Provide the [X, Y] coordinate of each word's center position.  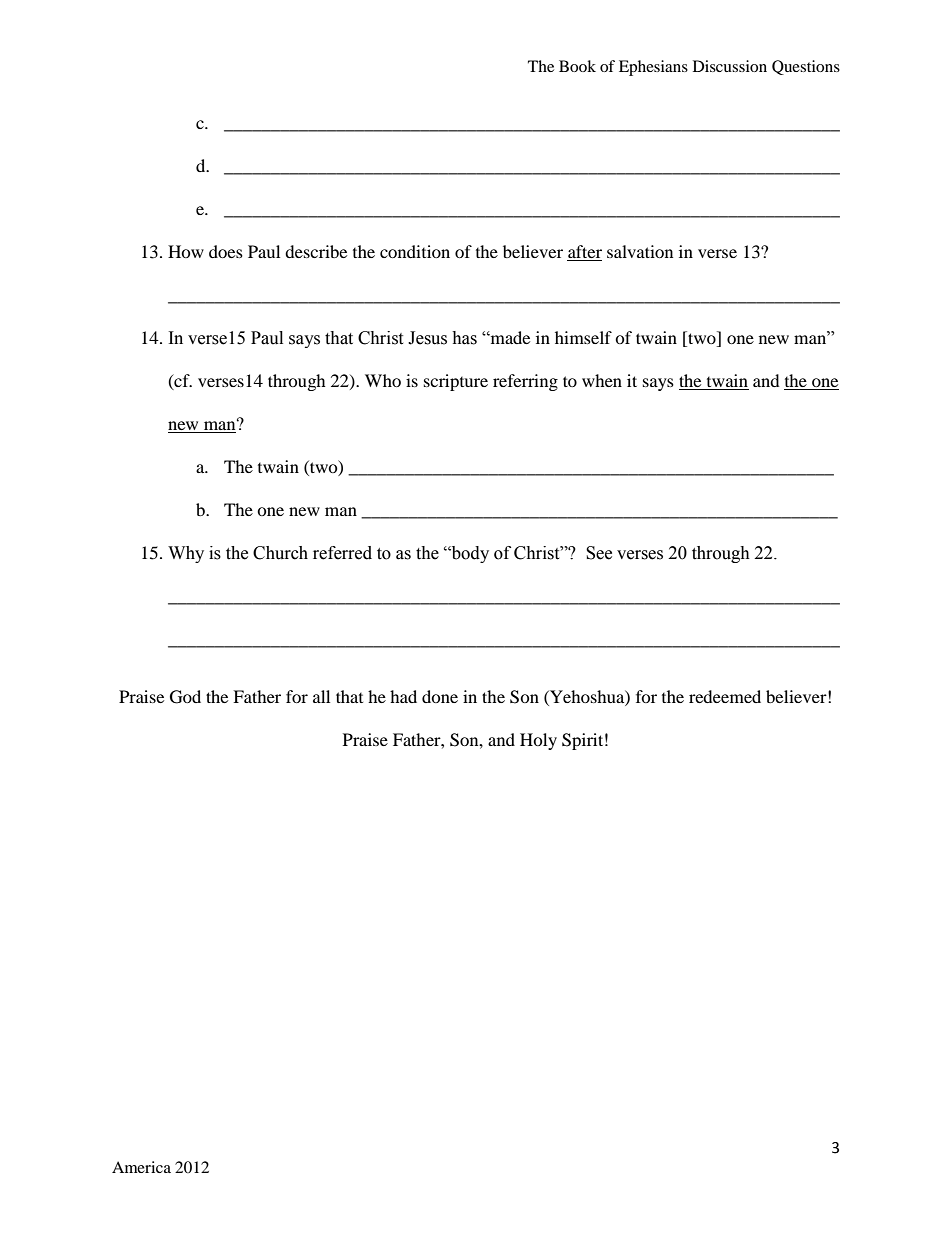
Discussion [730, 66]
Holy [538, 741]
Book [577, 66]
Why [186, 554]
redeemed [725, 696]
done [440, 696]
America [141, 1167]
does [226, 251]
